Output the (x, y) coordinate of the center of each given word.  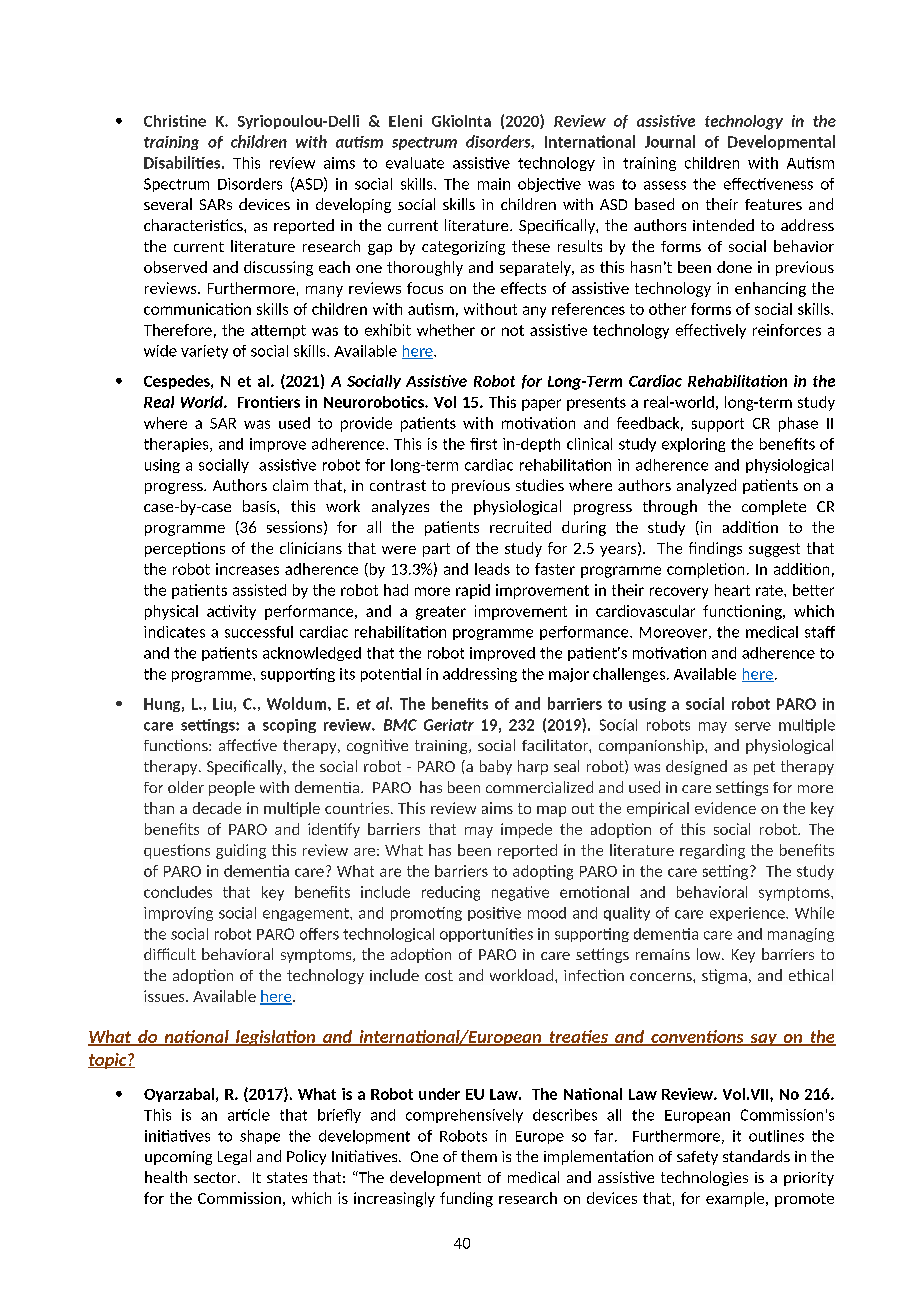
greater (441, 613)
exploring (693, 445)
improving (178, 914)
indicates (174, 632)
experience (748, 914)
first (483, 444)
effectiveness (768, 184)
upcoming (178, 1158)
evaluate (415, 163)
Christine (175, 121)
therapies (177, 445)
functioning (743, 612)
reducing (451, 893)
